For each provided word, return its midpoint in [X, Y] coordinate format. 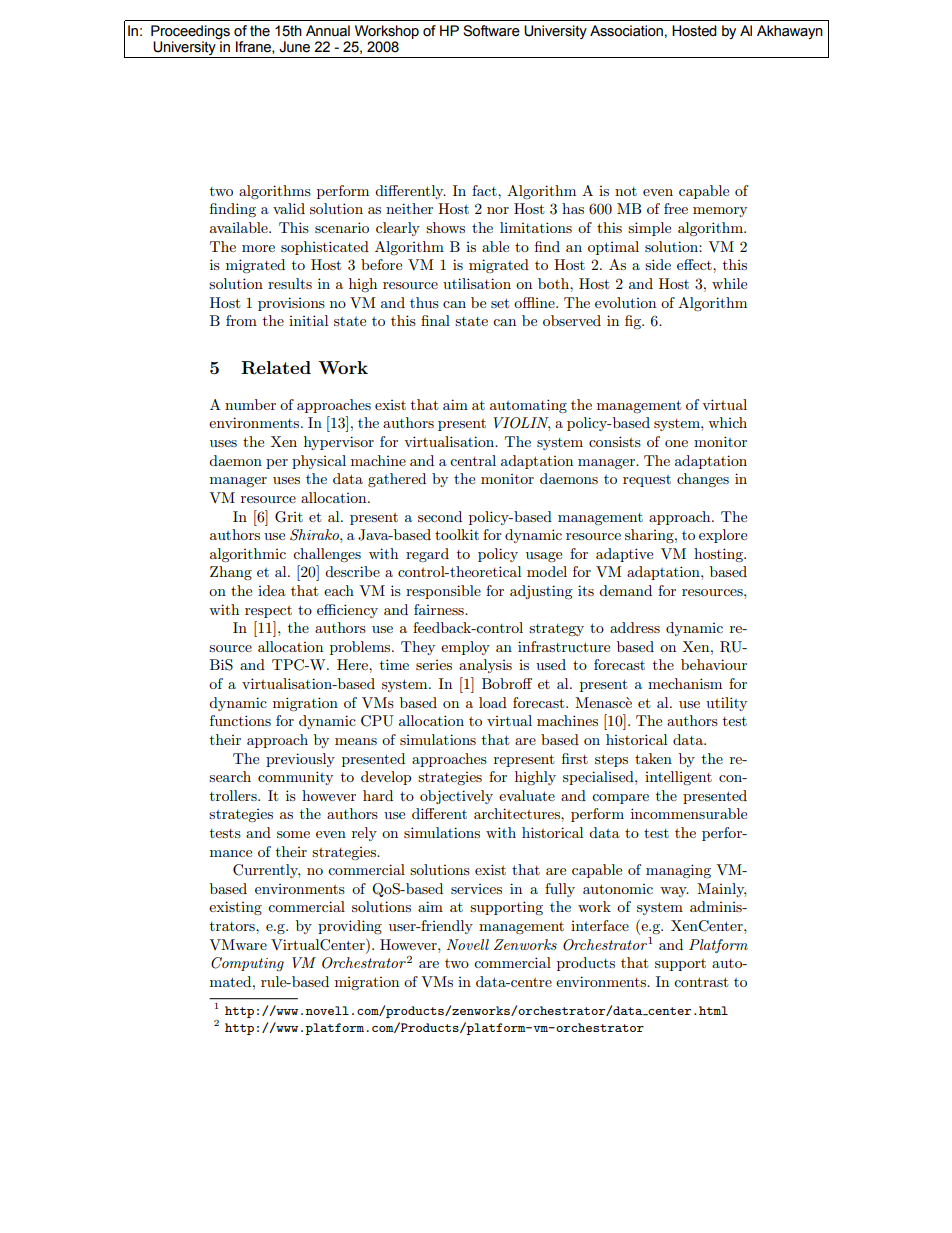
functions [240, 720]
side [658, 264]
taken [653, 758]
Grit [289, 517]
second [440, 516]
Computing [247, 964]
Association [626, 31]
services [476, 889]
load [493, 702]
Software [491, 31]
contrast [701, 982]
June [294, 47]
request [647, 481]
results [290, 283]
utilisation [477, 283]
